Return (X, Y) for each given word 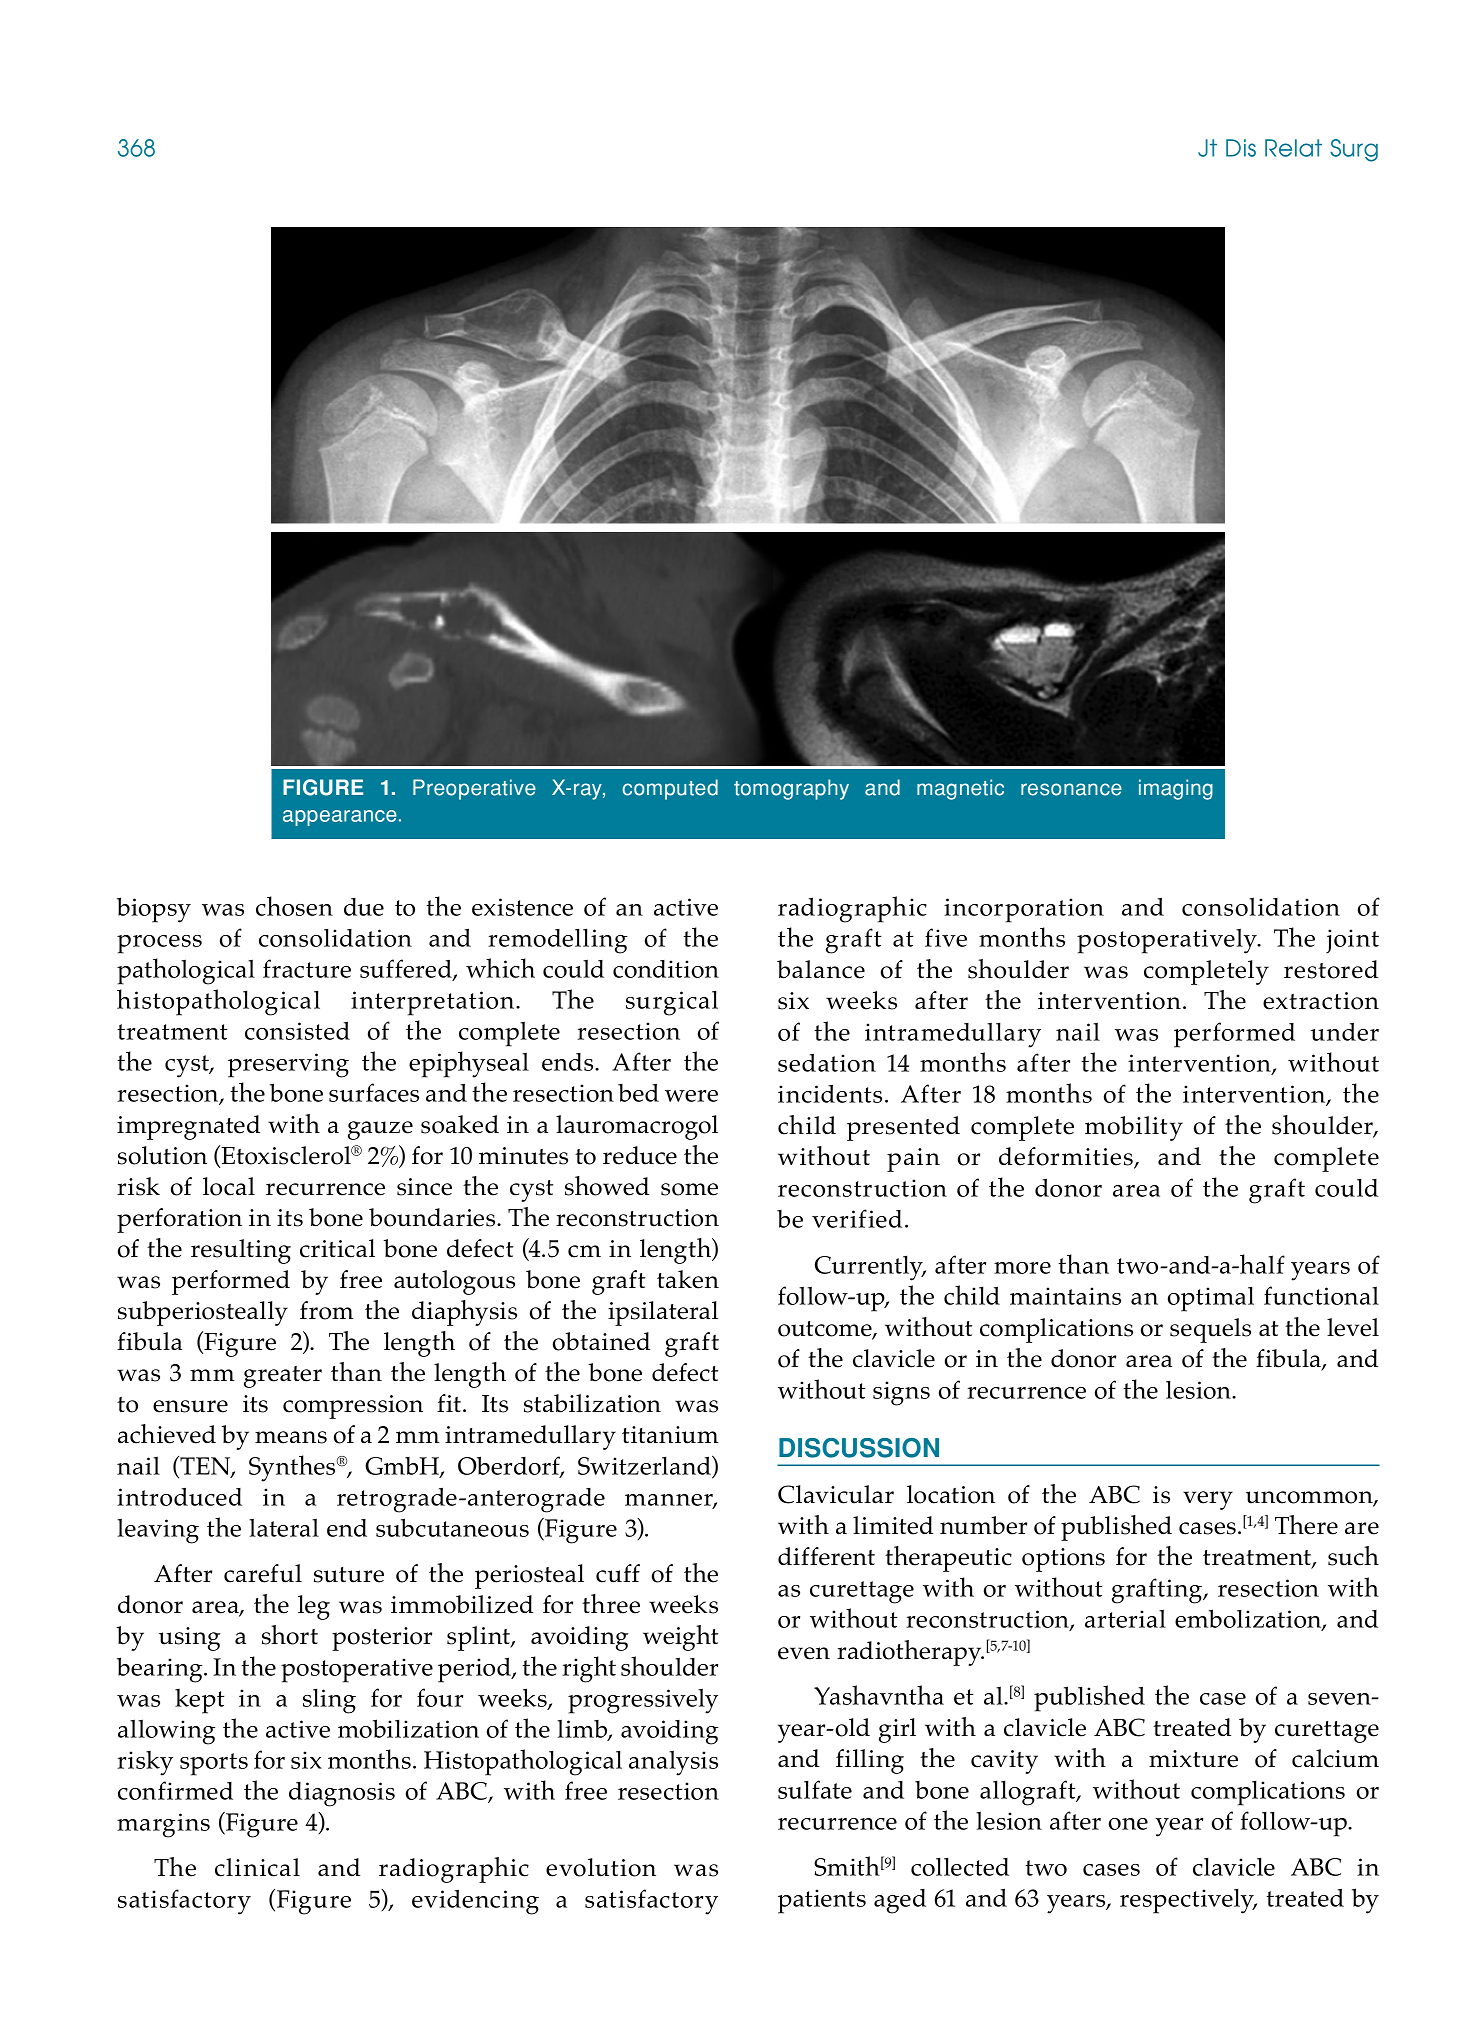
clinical (257, 1867)
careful (263, 1573)
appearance (340, 818)
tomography (791, 789)
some (689, 1189)
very (1208, 1500)
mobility (1134, 1128)
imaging (1176, 789)
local (229, 1186)
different (826, 1556)
